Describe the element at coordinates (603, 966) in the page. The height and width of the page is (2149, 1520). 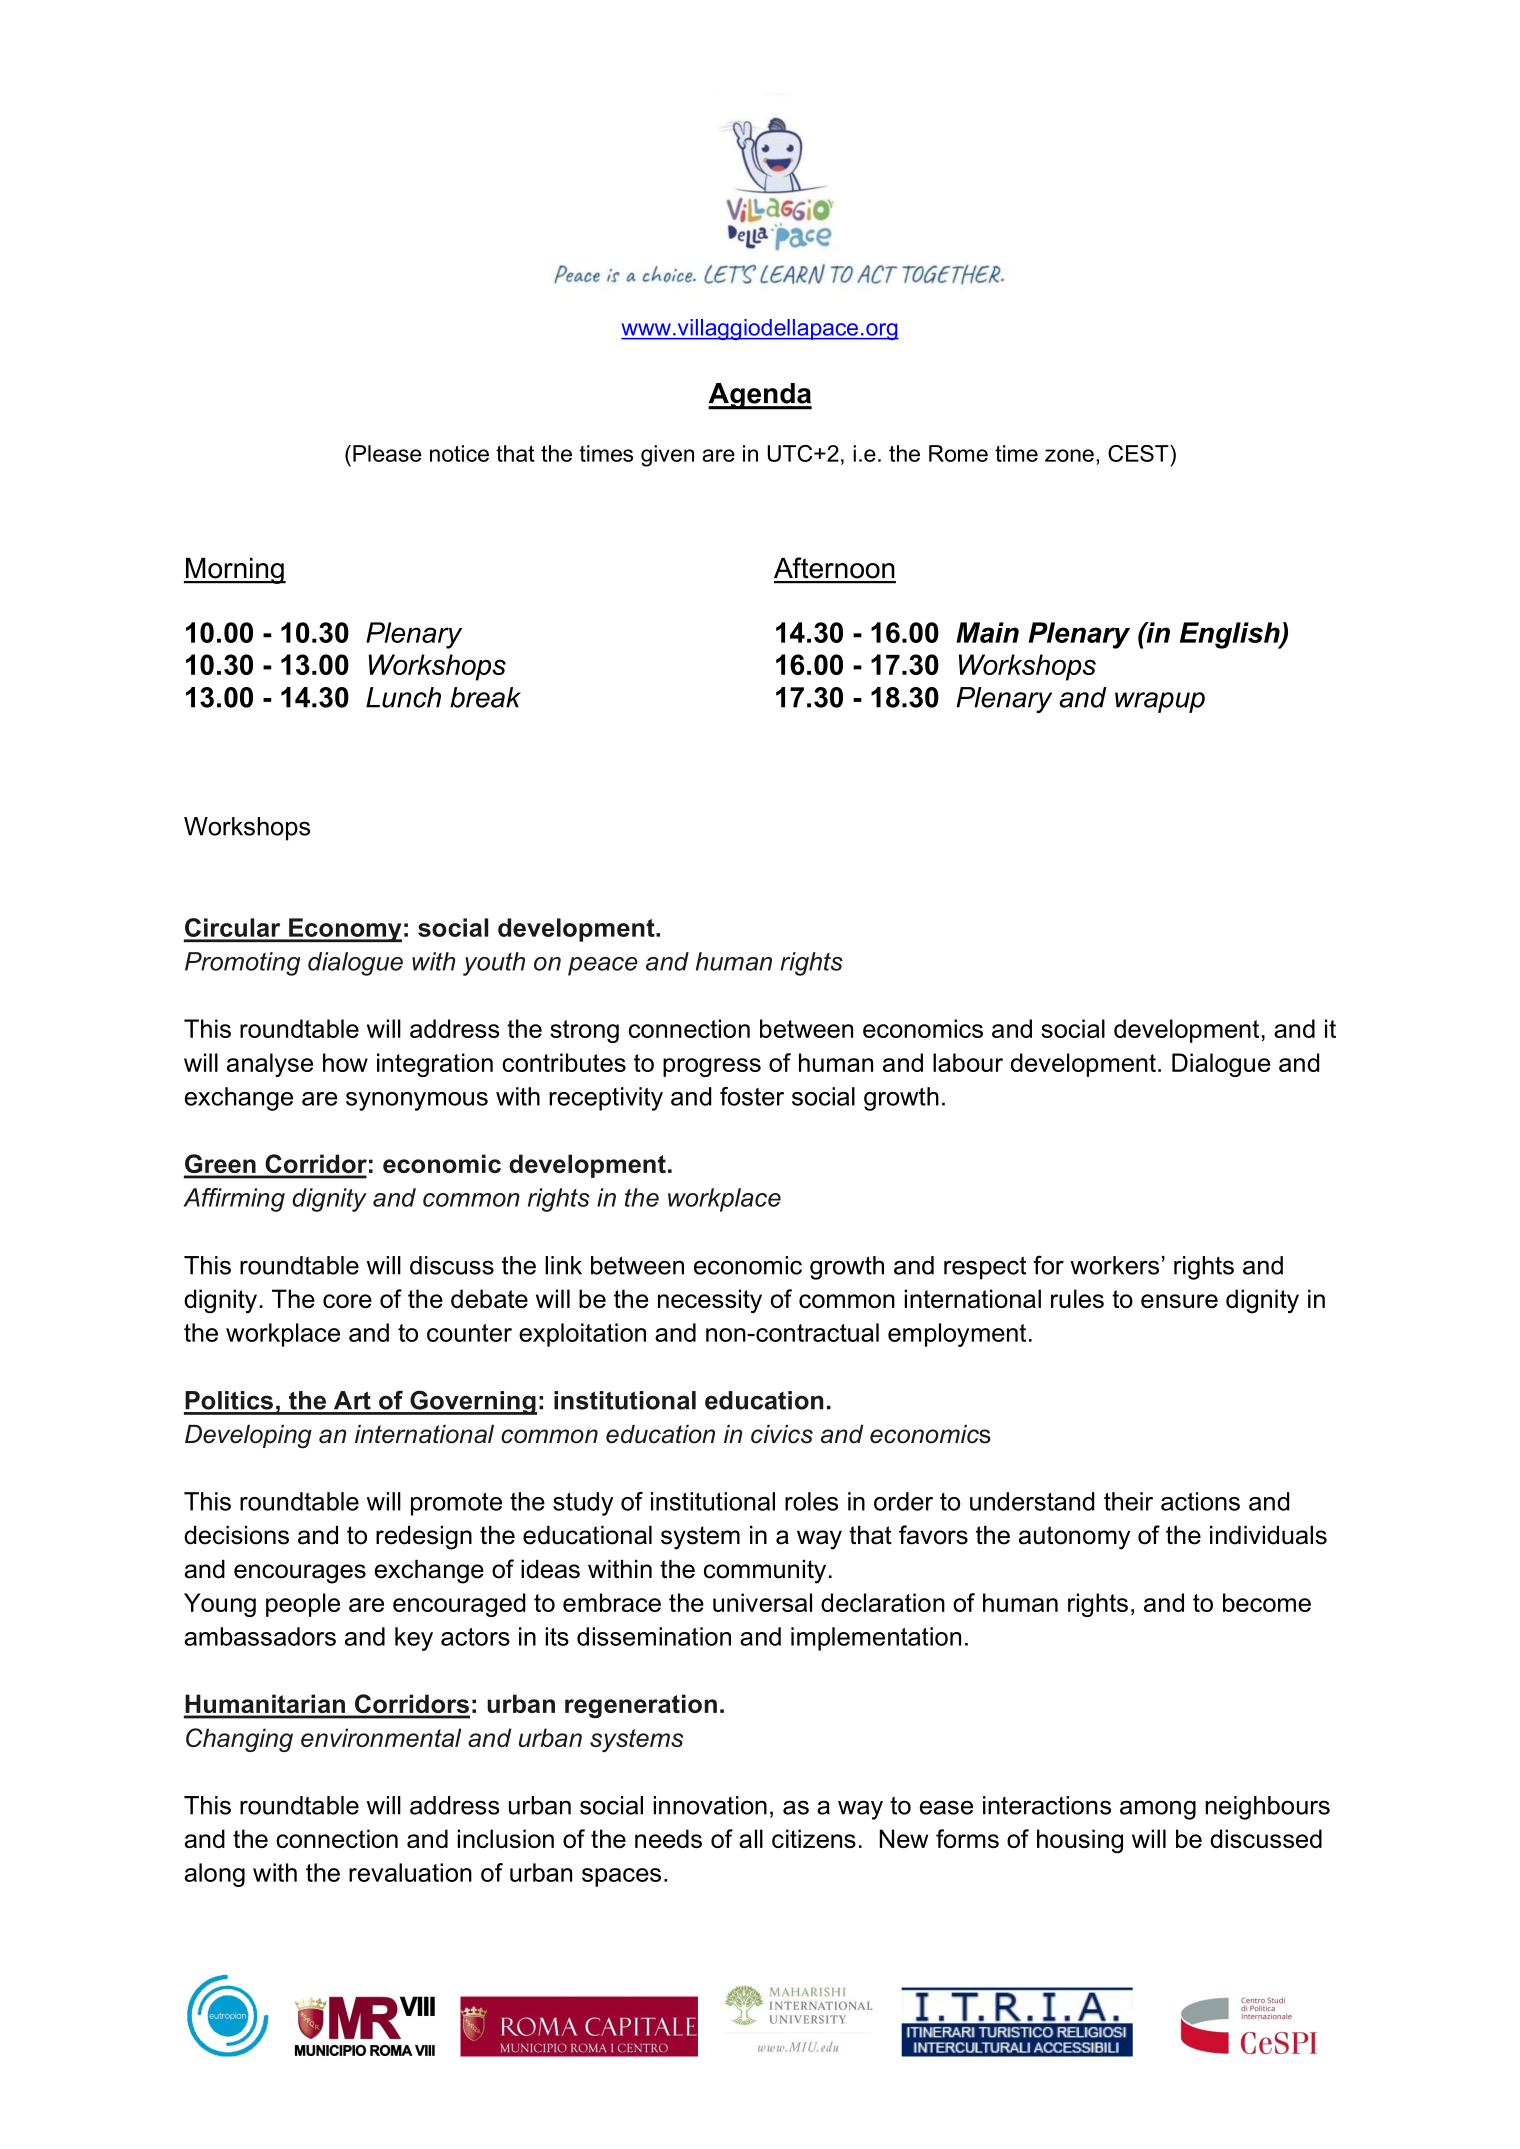
I see `peace` at that location.
